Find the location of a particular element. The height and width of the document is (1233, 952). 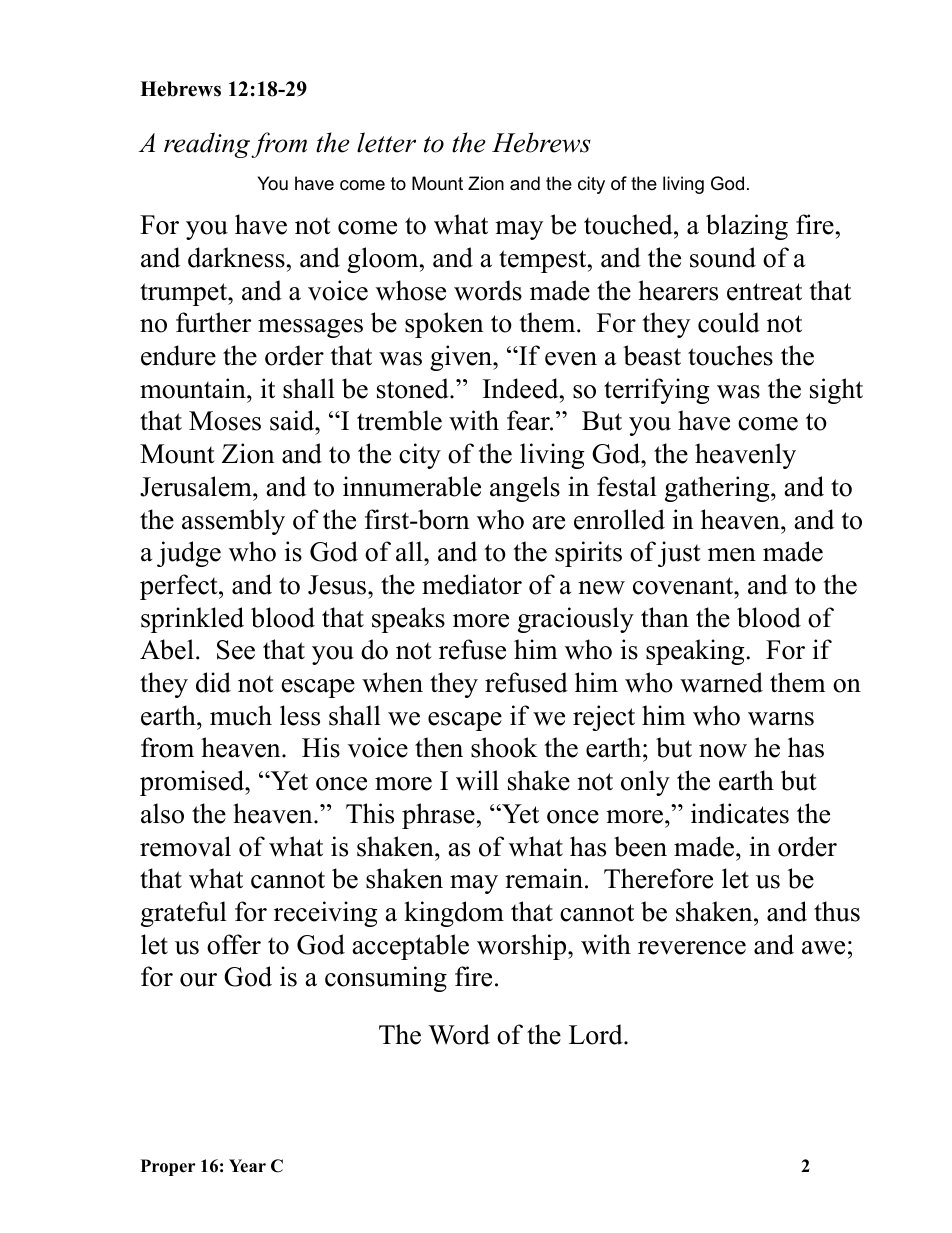

blazing is located at coordinates (747, 227).
